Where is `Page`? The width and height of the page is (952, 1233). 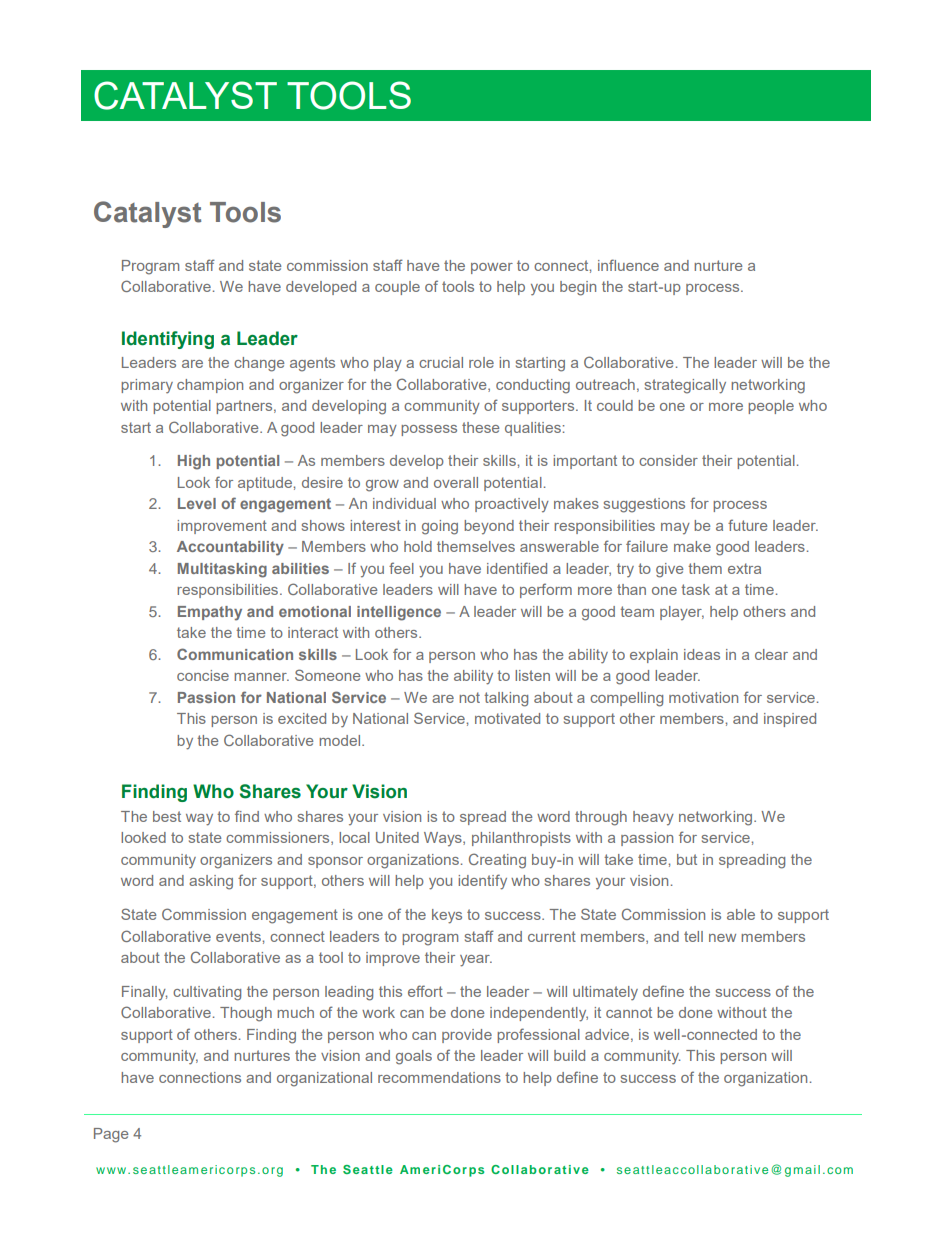 Page is located at coordinates (111, 1135).
